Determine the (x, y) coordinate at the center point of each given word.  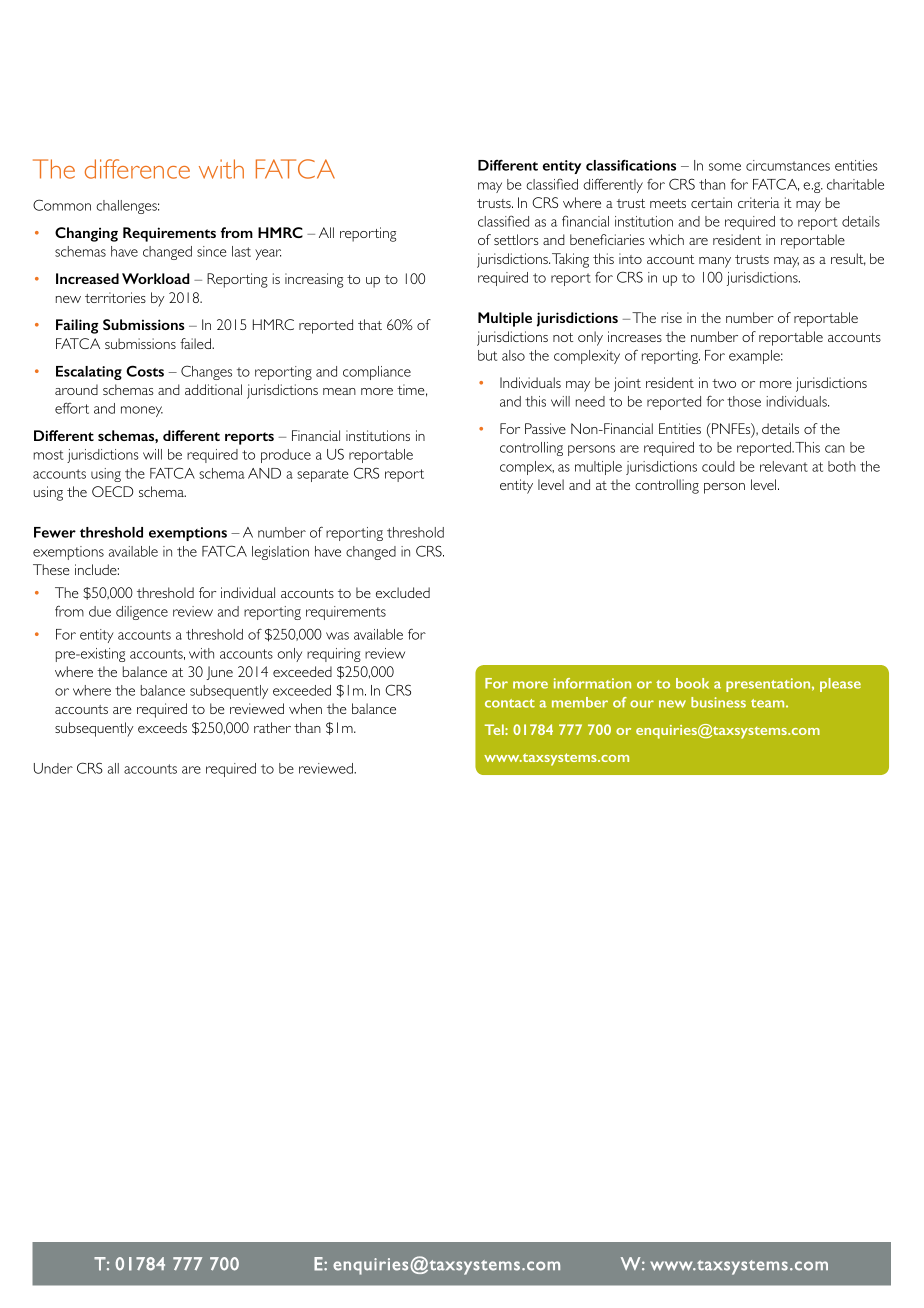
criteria (759, 202)
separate (322, 475)
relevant (784, 466)
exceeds (162, 727)
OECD (112, 491)
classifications (631, 165)
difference (137, 169)
